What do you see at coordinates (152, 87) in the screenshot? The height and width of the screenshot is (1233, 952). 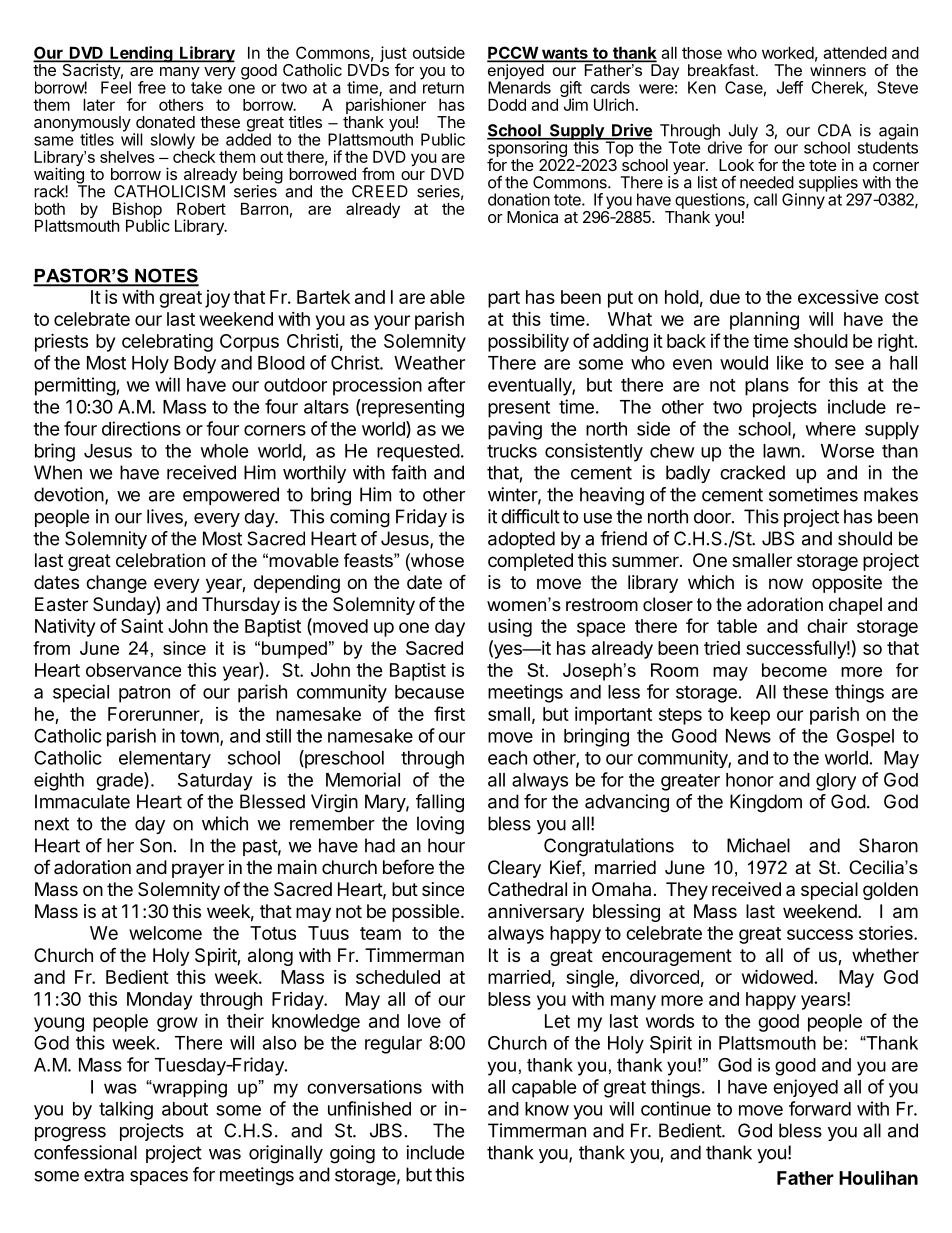 I see `free` at bounding box center [152, 87].
